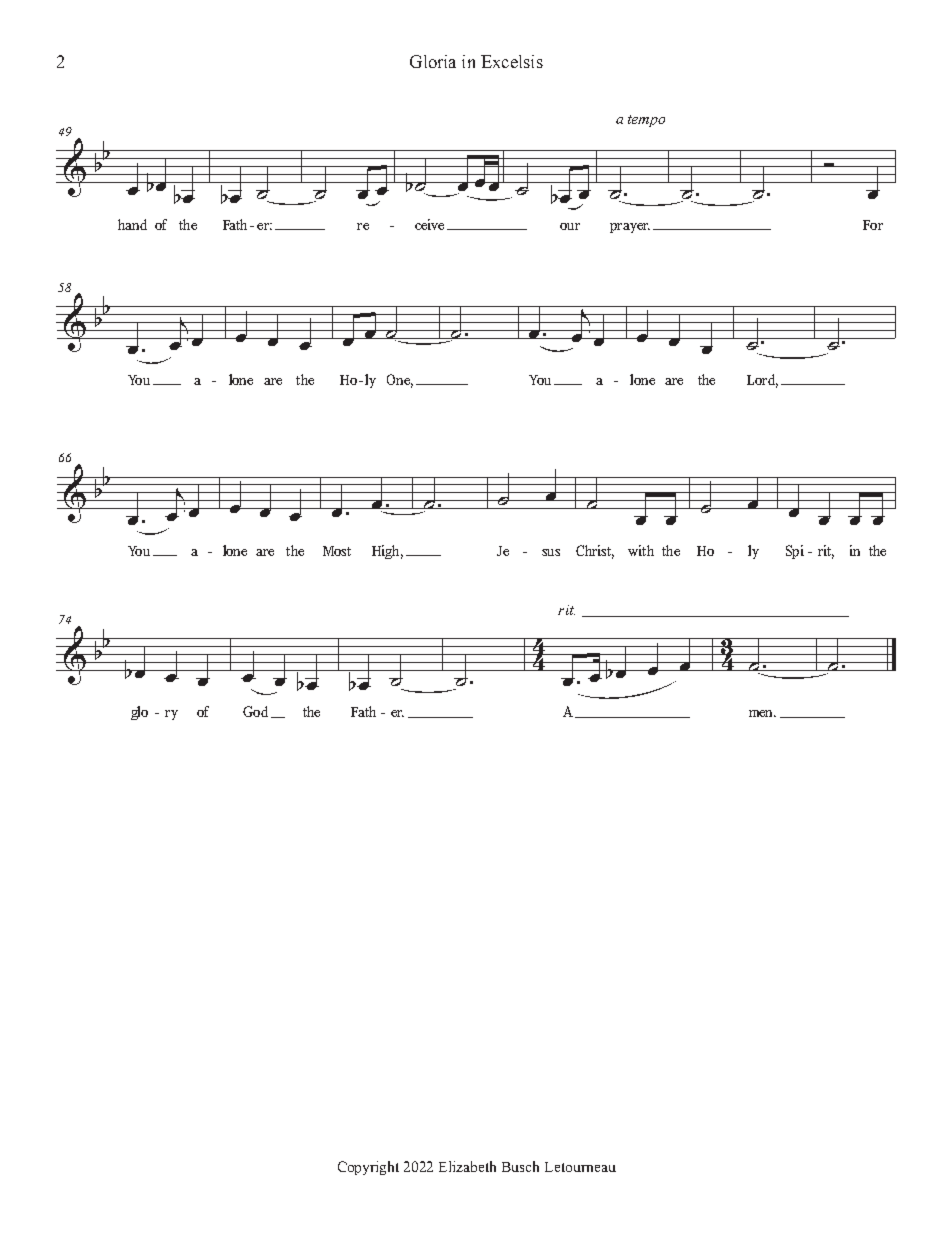 The image size is (952, 1233). Describe the element at coordinates (641, 550) in the page. I see `with` at that location.
